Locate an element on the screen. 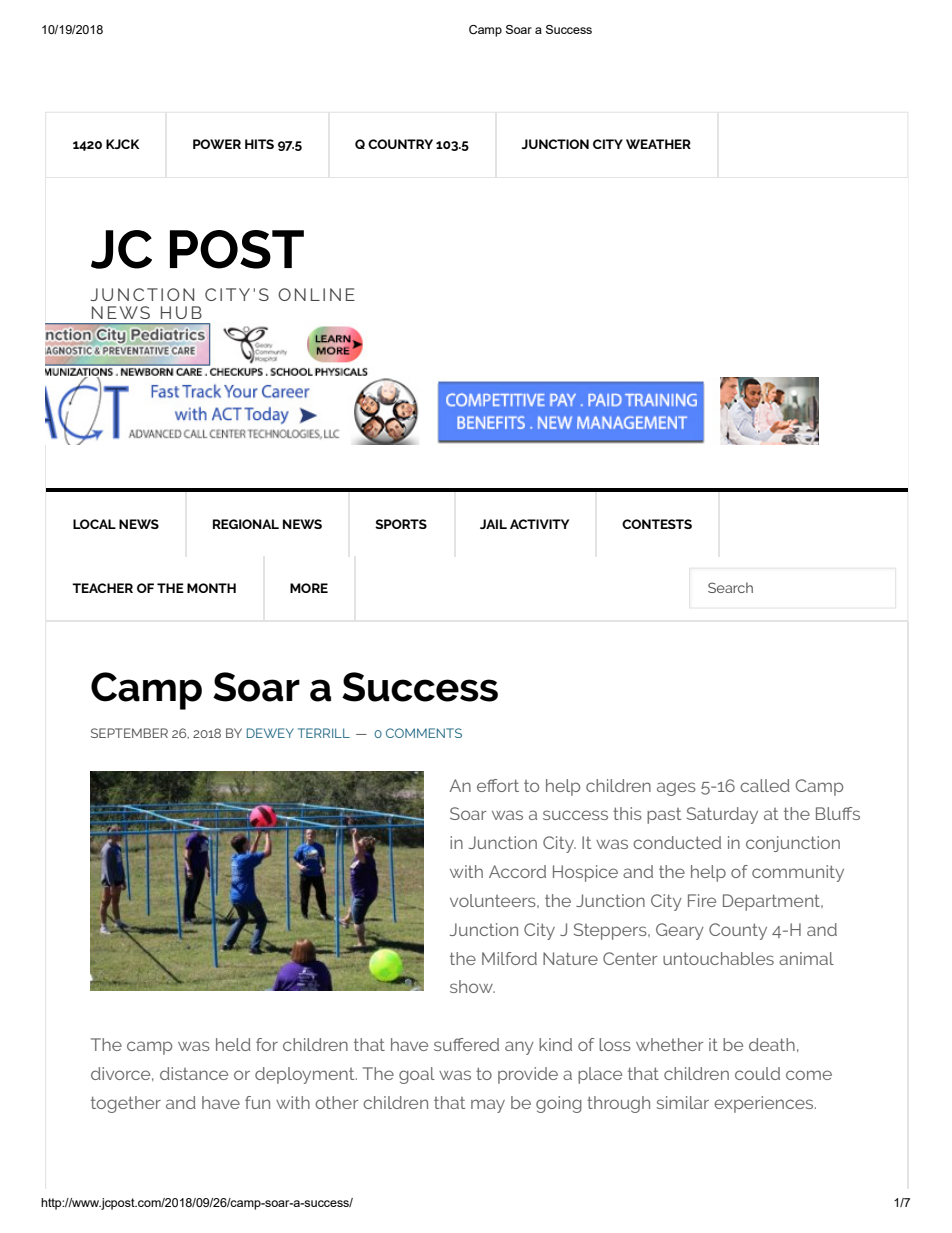  SEPTEMBER is located at coordinates (129, 733).
